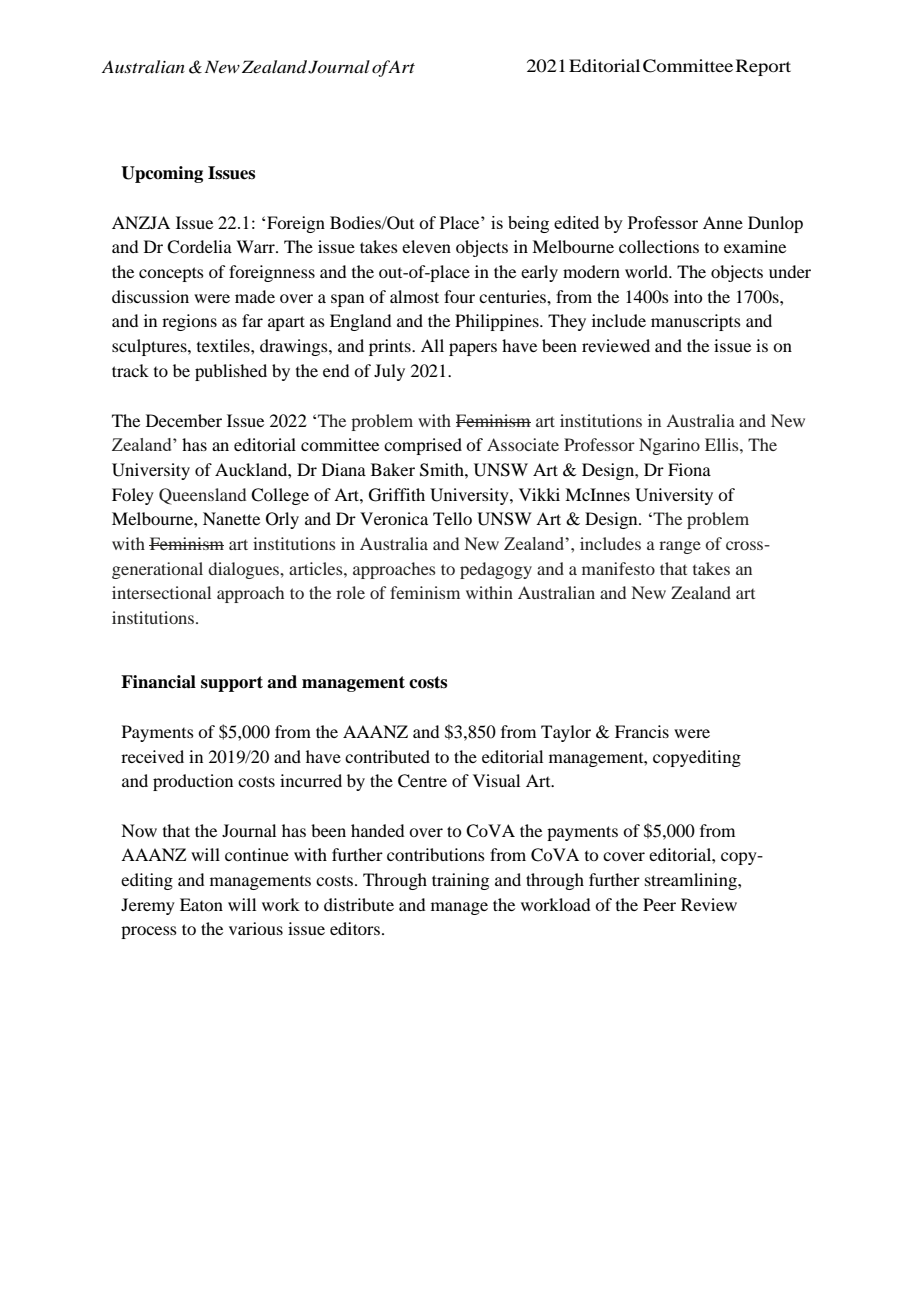 Image resolution: width=924 pixels, height=1309 pixels. I want to click on pedagogy, so click(496, 570).
